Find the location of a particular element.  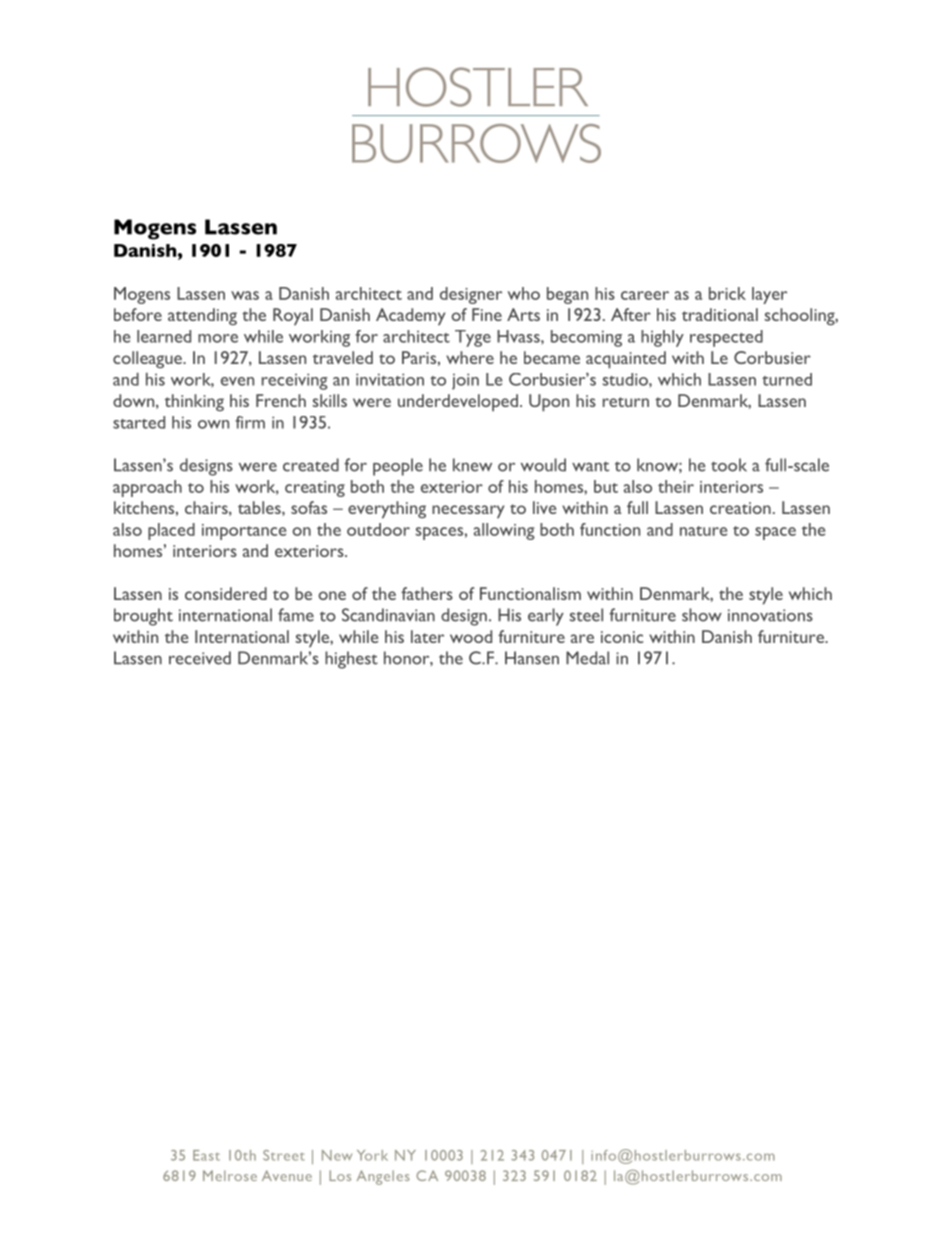

took is located at coordinates (729, 465).
